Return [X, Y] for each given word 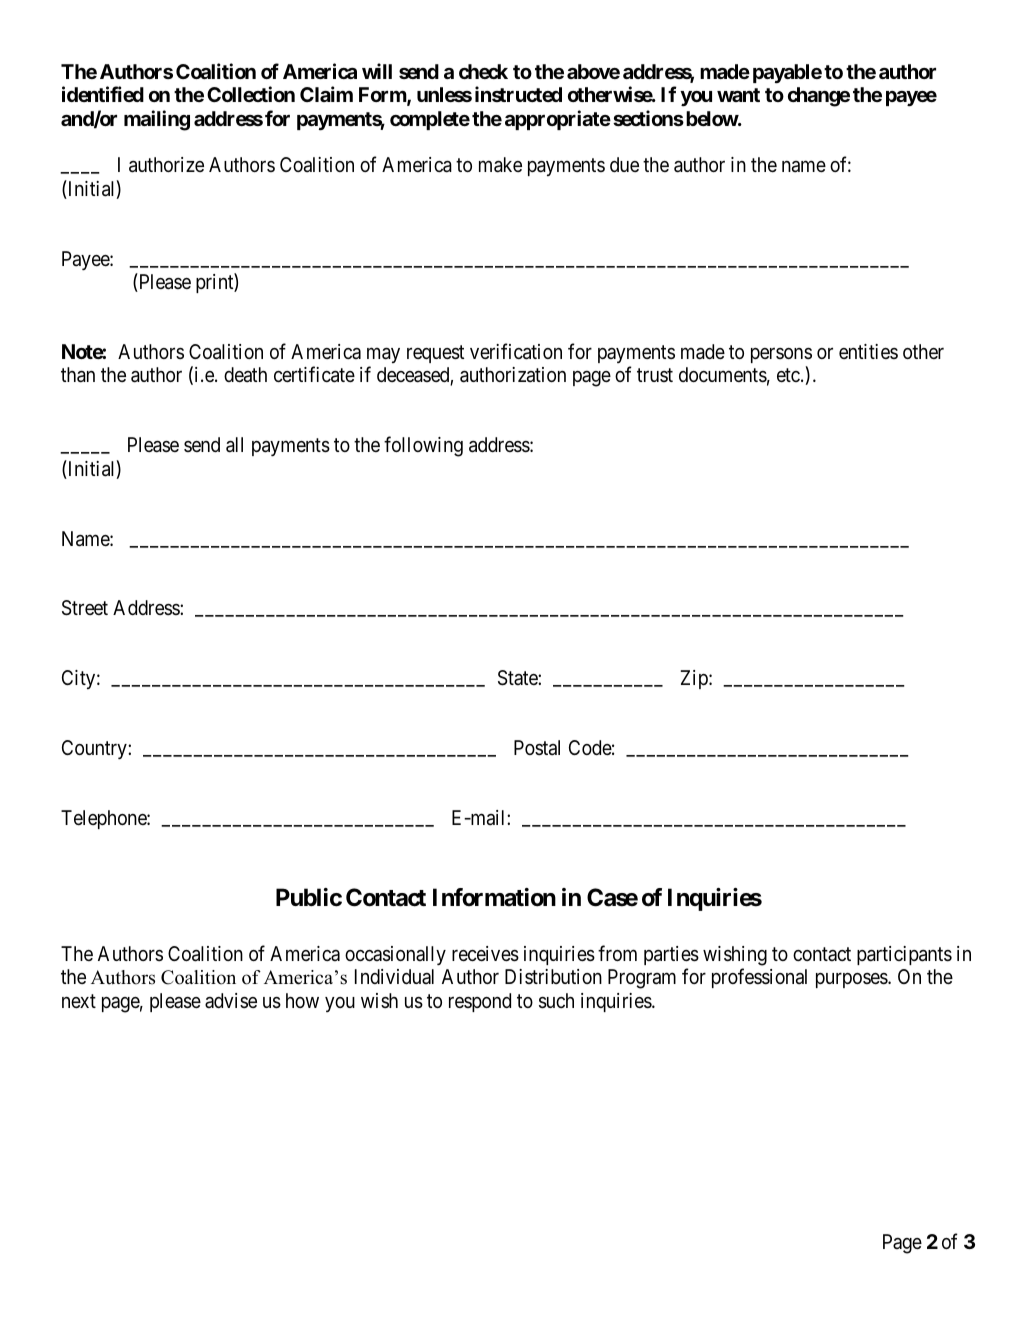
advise [231, 1000]
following [423, 446]
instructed [518, 94]
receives [485, 954]
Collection [251, 94]
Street [85, 608]
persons [781, 355]
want [738, 95]
